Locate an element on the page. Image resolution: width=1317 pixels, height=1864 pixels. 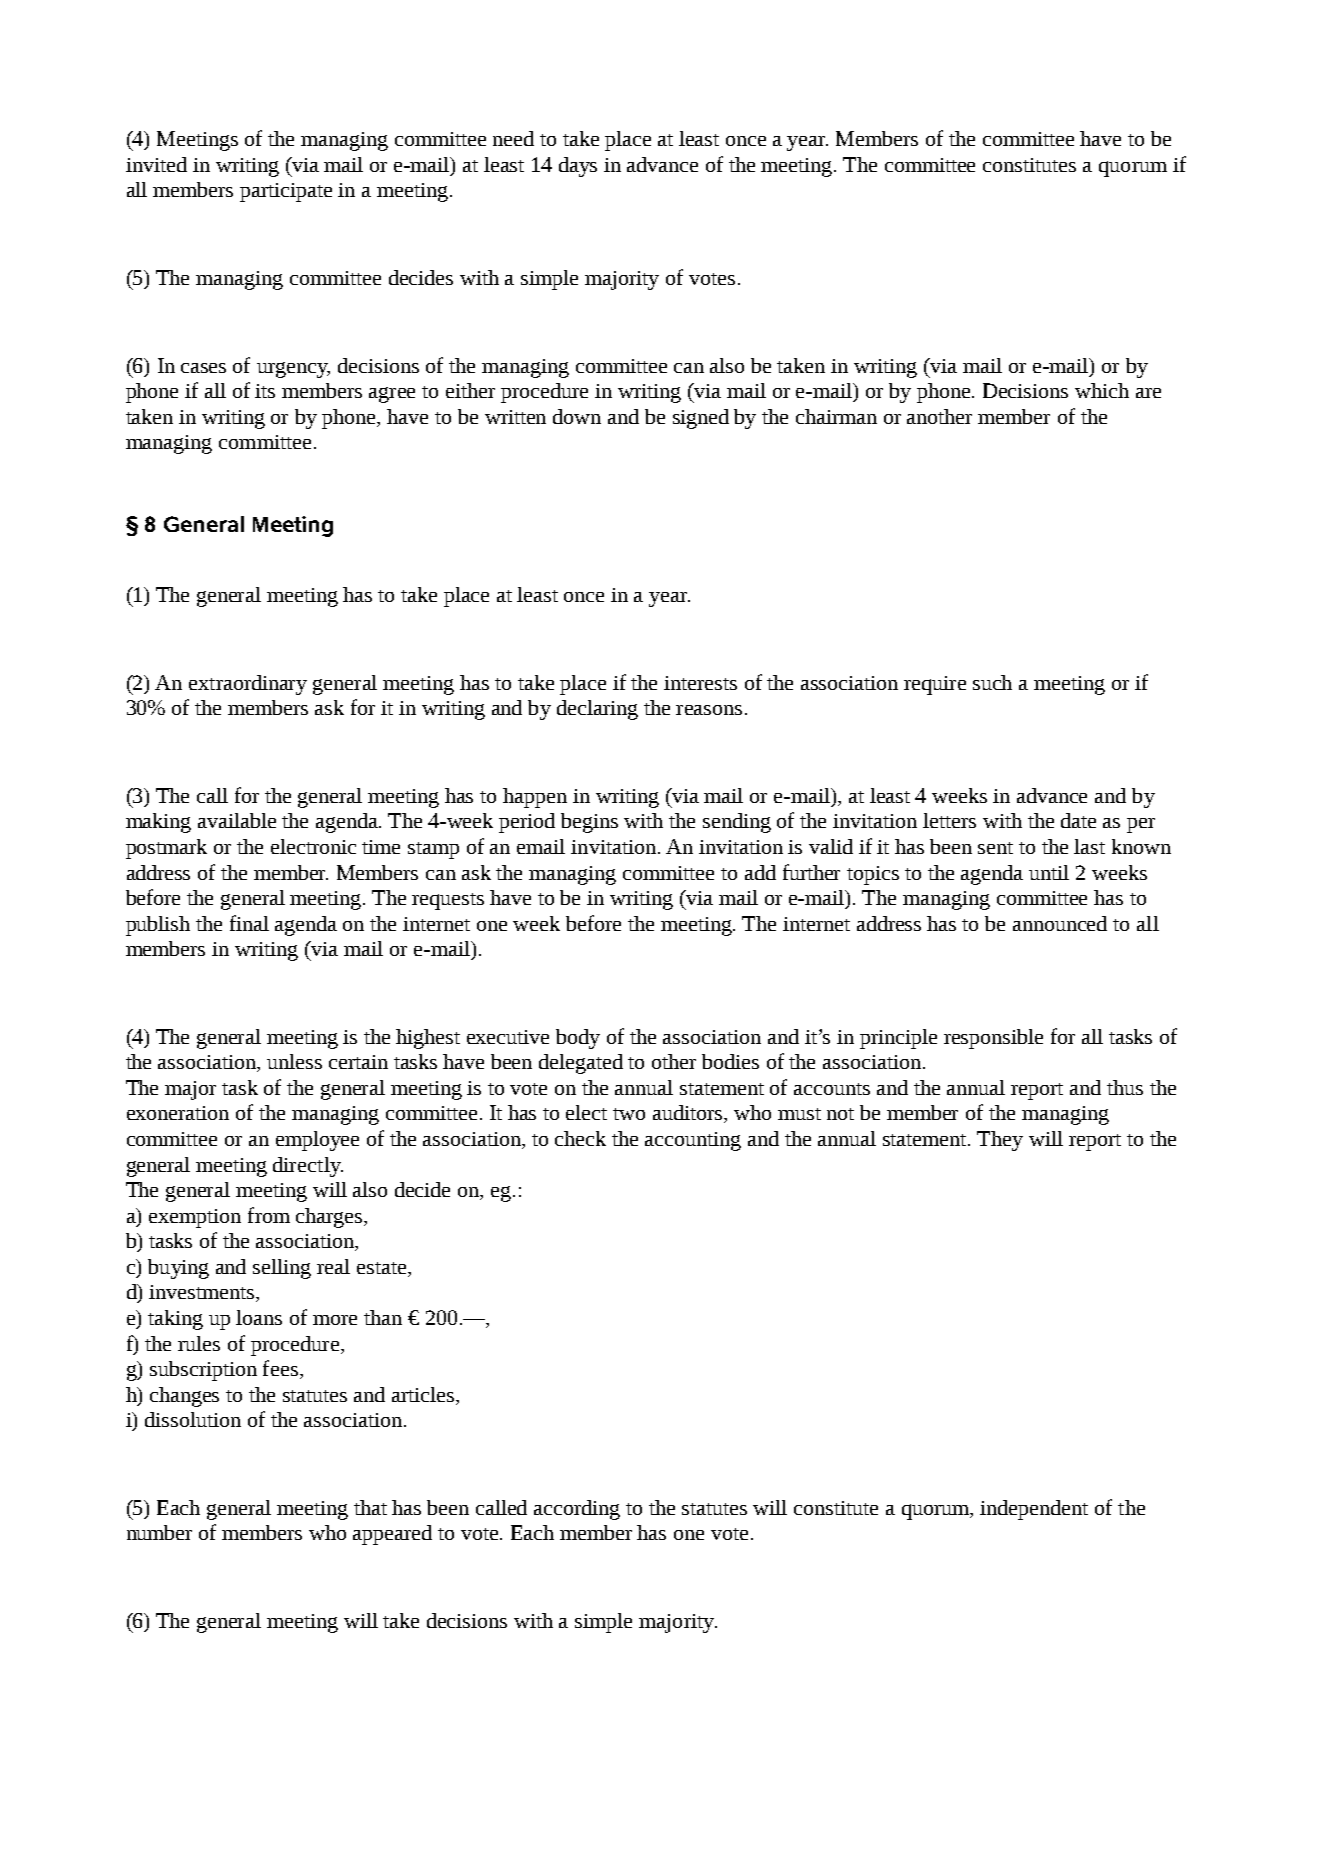
extraordinary is located at coordinates (248, 685).
